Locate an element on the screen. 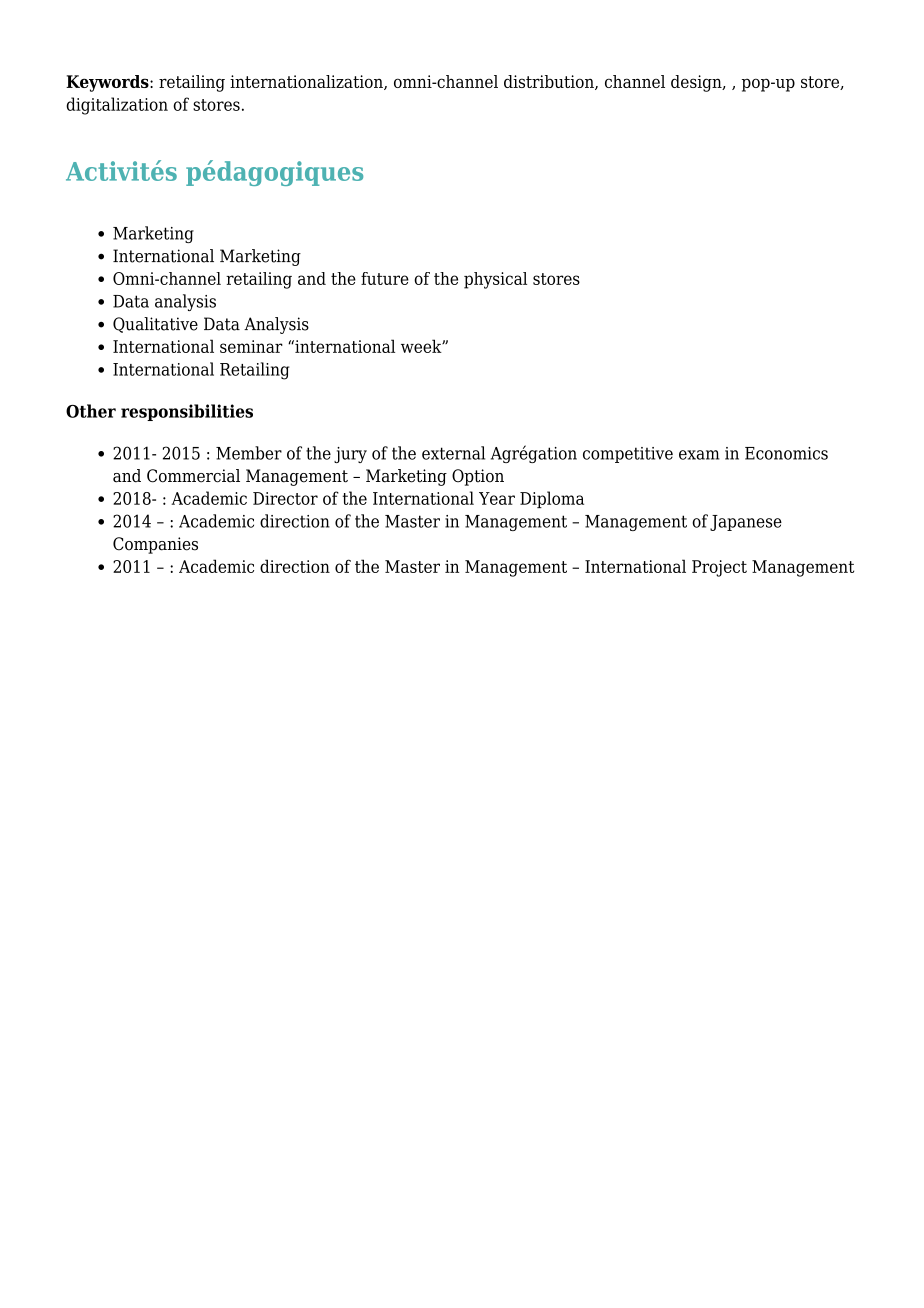 This screenshot has width=924, height=1308. jury is located at coordinates (350, 455).
